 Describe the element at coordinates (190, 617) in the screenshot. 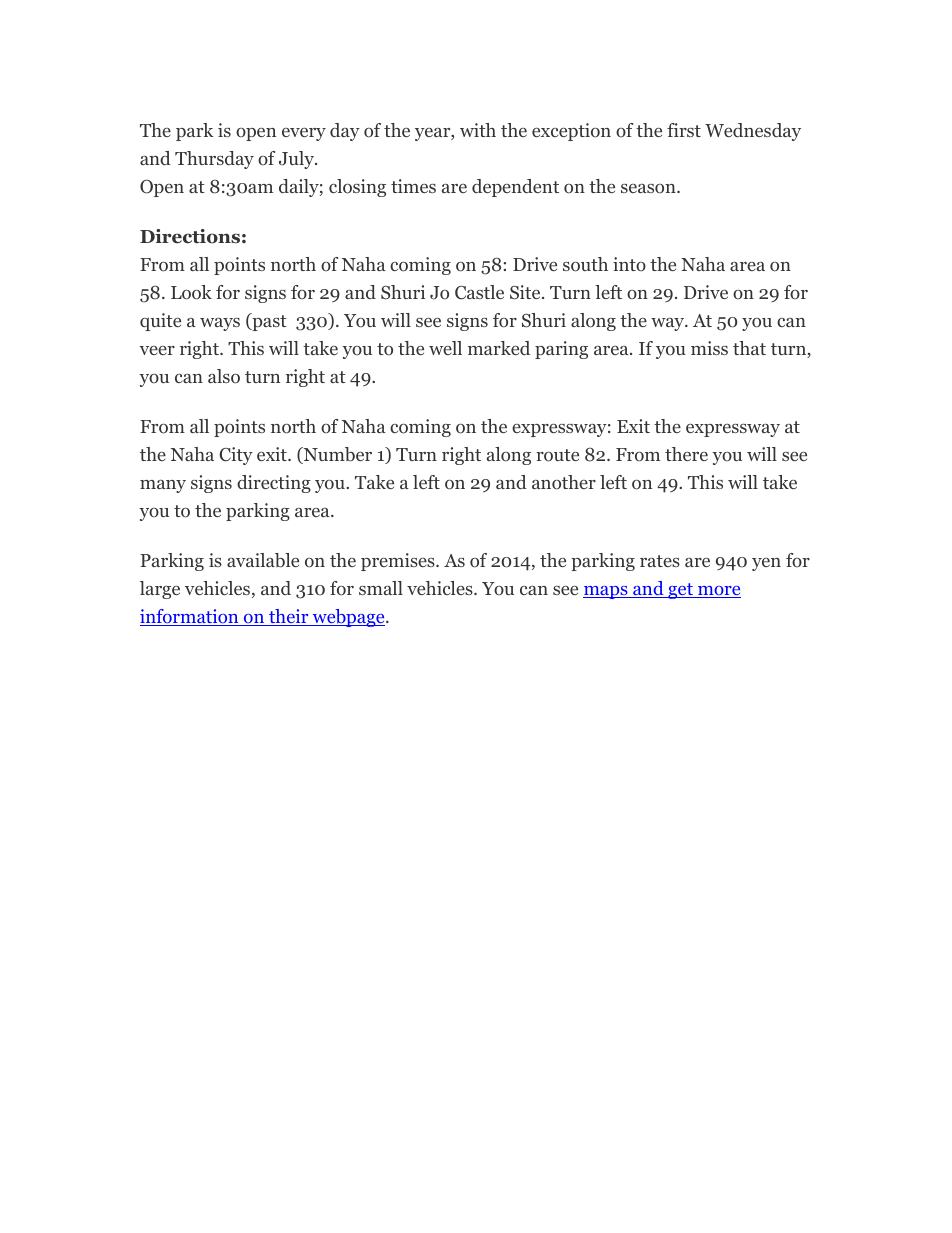

I see `information` at that location.
